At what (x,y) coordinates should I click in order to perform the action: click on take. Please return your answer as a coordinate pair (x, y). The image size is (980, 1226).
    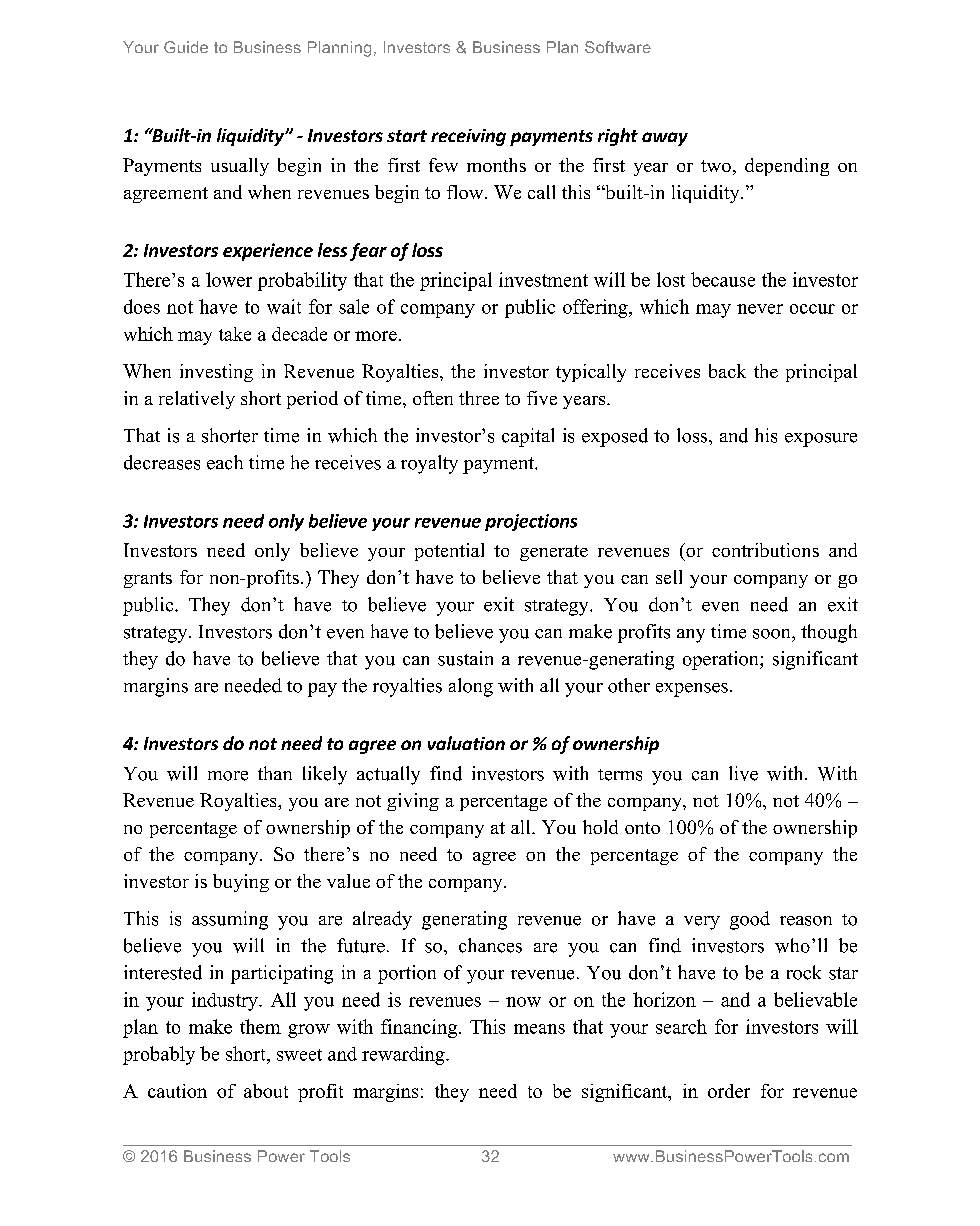
    Looking at the image, I should click on (235, 334).
